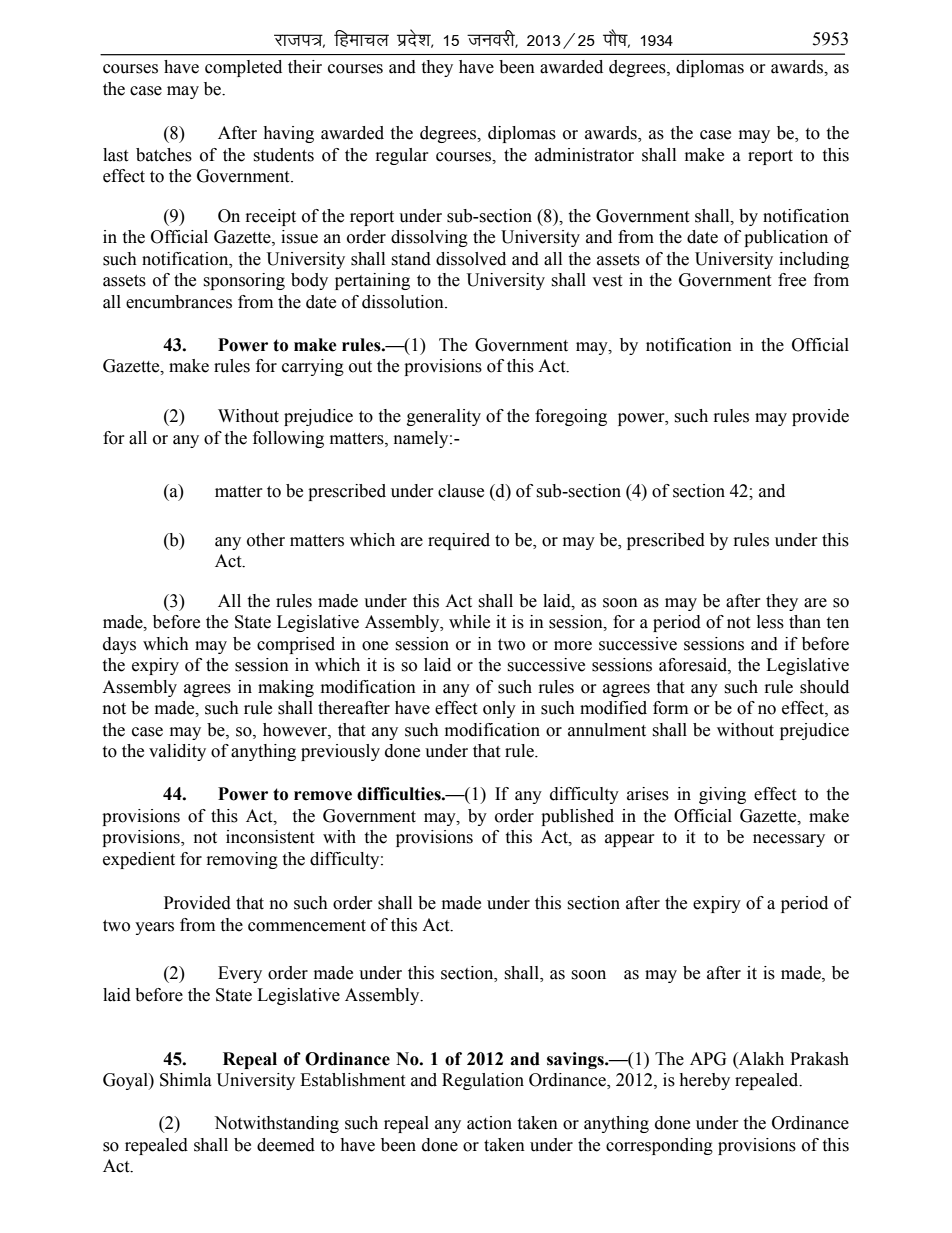 The height and width of the screenshot is (1233, 952). Describe the element at coordinates (584, 155) in the screenshot. I see `administrator` at that location.
